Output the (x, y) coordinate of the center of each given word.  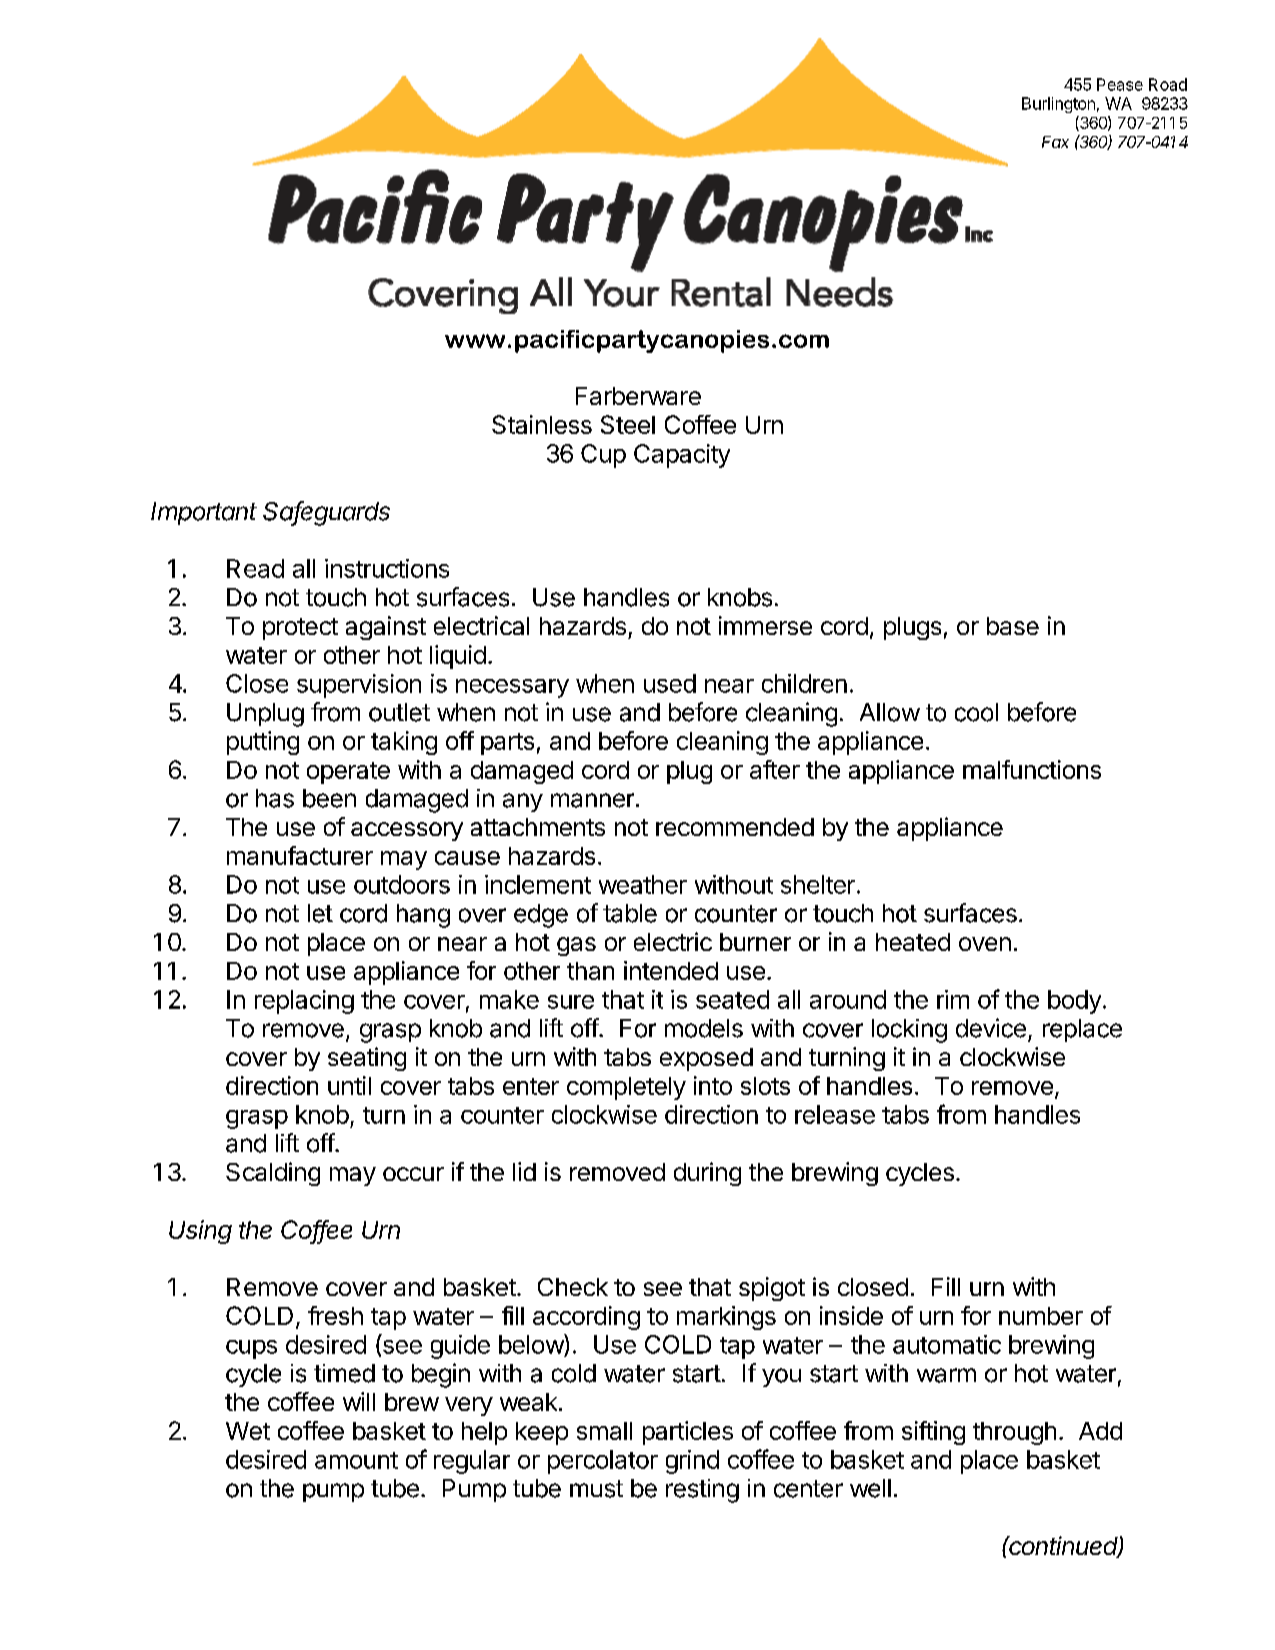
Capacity (682, 456)
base (1013, 626)
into (713, 1085)
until (349, 1085)
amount (356, 1460)
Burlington (1058, 105)
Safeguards (326, 513)
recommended (735, 827)
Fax (1055, 142)
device (991, 1028)
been (329, 798)
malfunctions (1032, 769)
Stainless (542, 424)
